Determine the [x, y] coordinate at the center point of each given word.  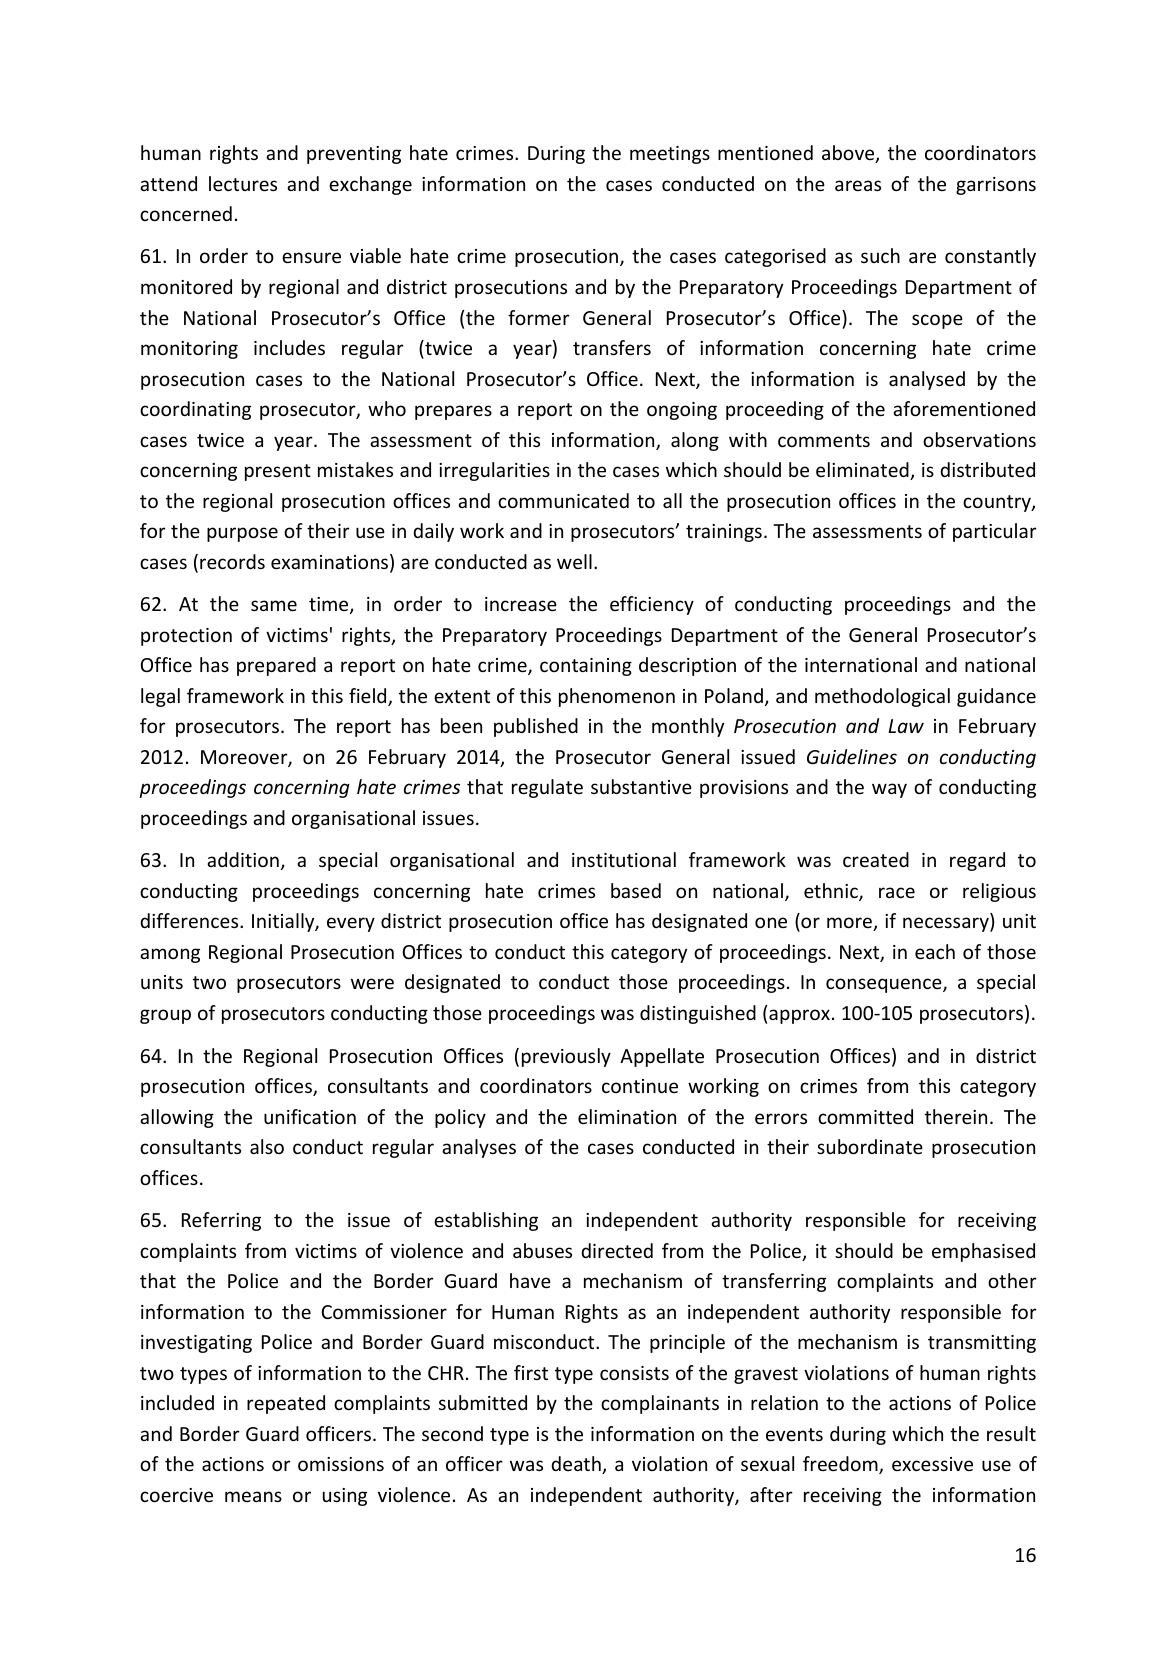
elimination [627, 1116]
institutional [624, 859]
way [889, 790]
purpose [242, 534]
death [577, 1465]
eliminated [863, 471]
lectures [243, 183]
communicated [563, 500]
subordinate [870, 1146]
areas [858, 185]
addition [243, 859]
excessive [932, 1464]
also [267, 1146]
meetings [670, 155]
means [253, 1496]
